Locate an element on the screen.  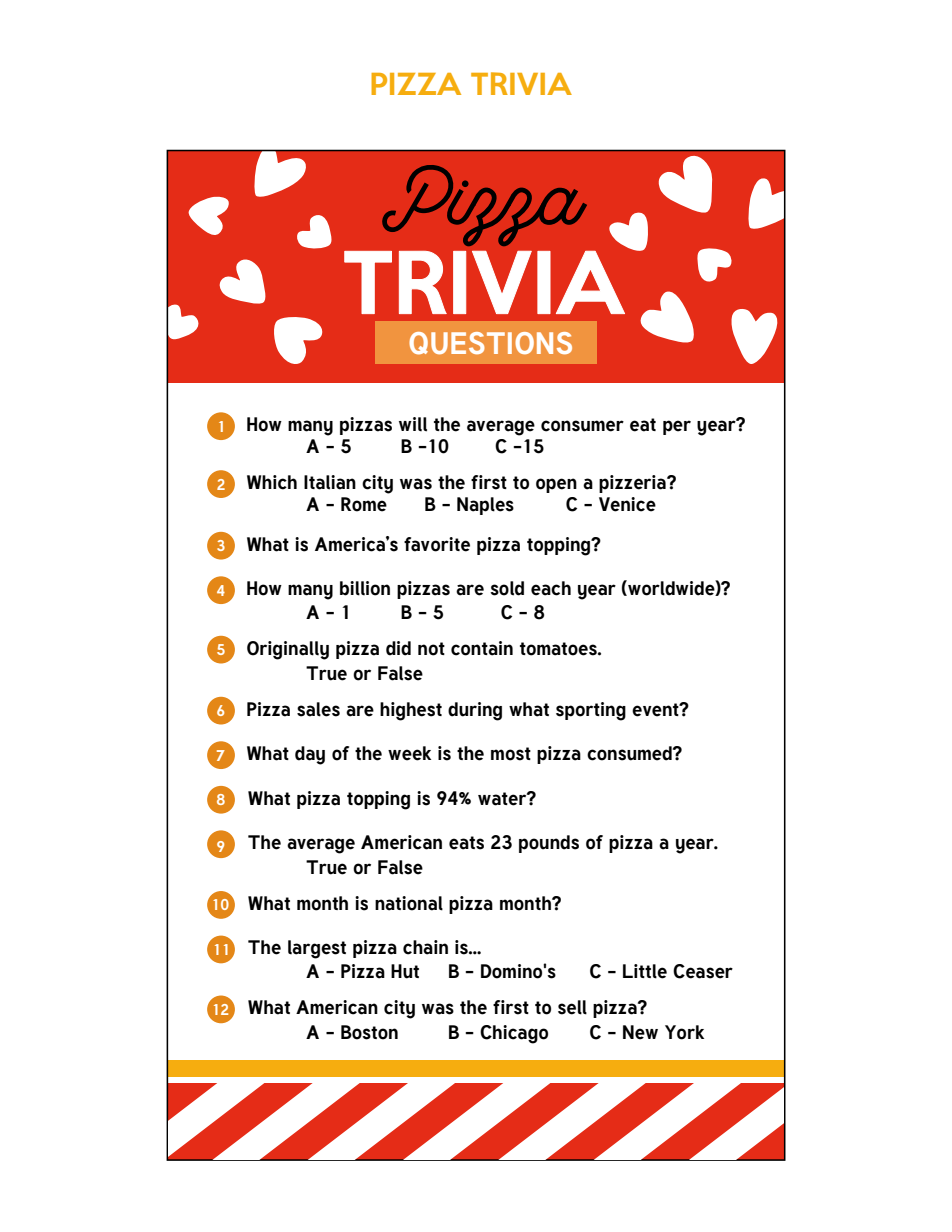
per is located at coordinates (677, 427).
